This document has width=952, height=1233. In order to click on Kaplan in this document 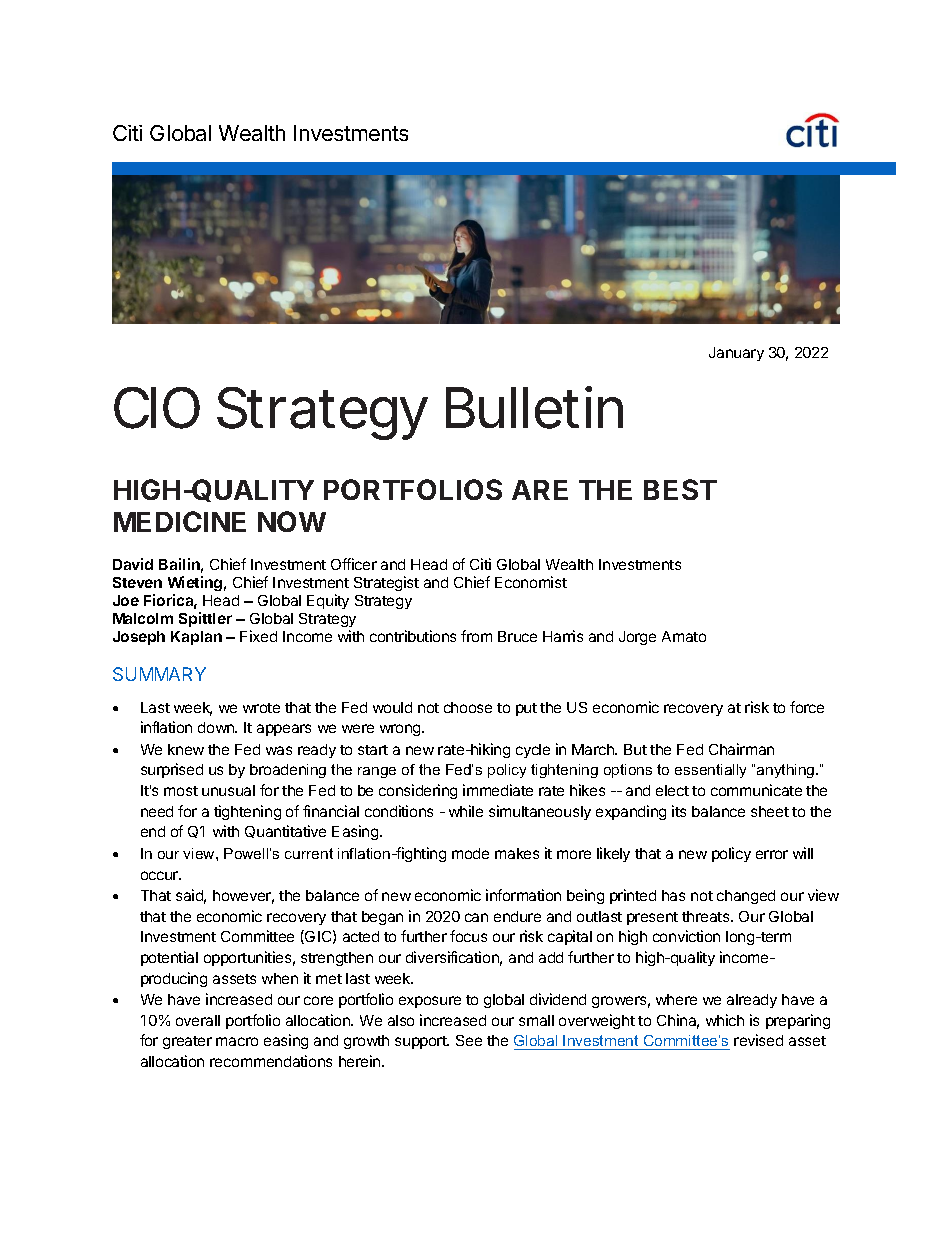, I will do `click(196, 638)`.
